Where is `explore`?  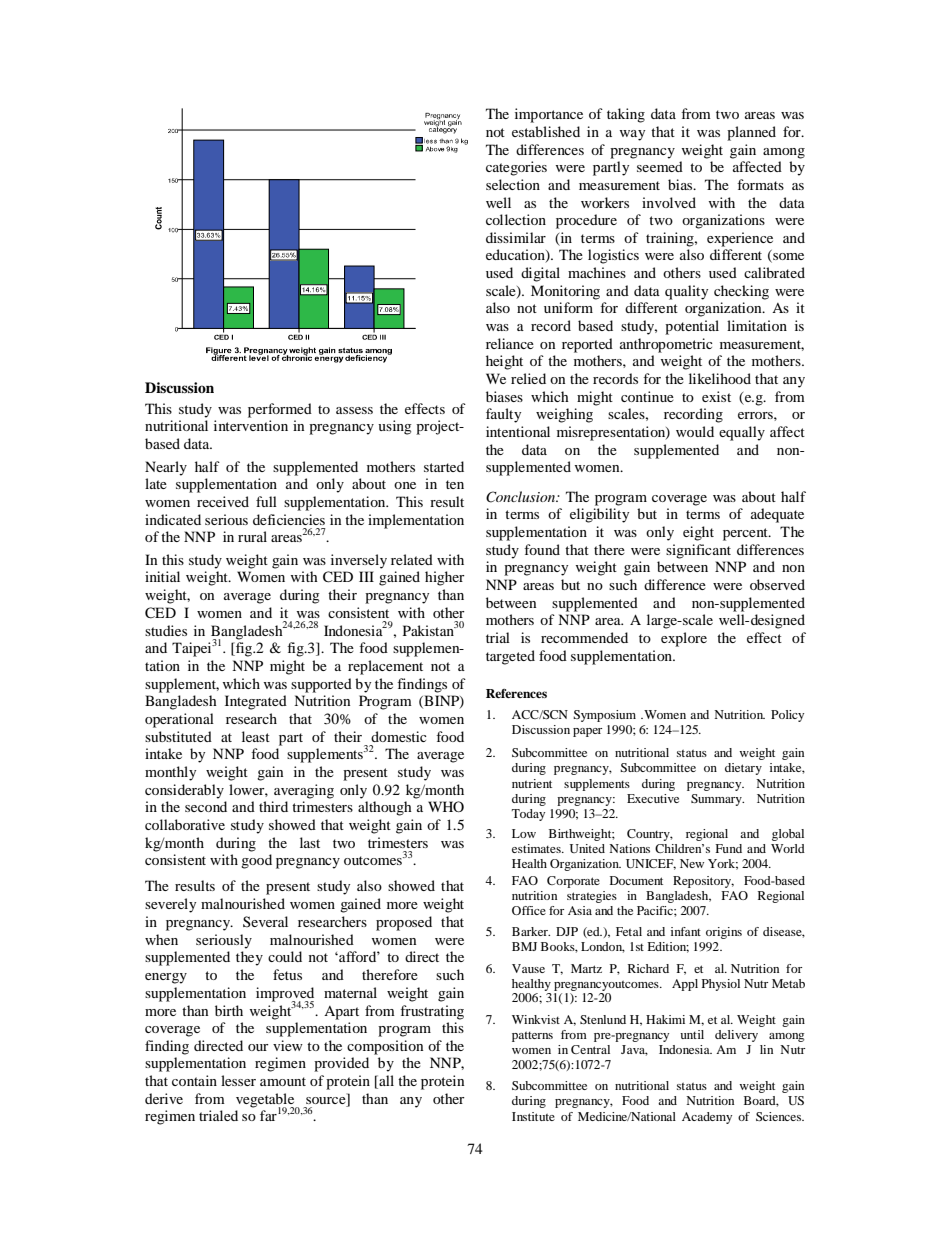 explore is located at coordinates (684, 639).
